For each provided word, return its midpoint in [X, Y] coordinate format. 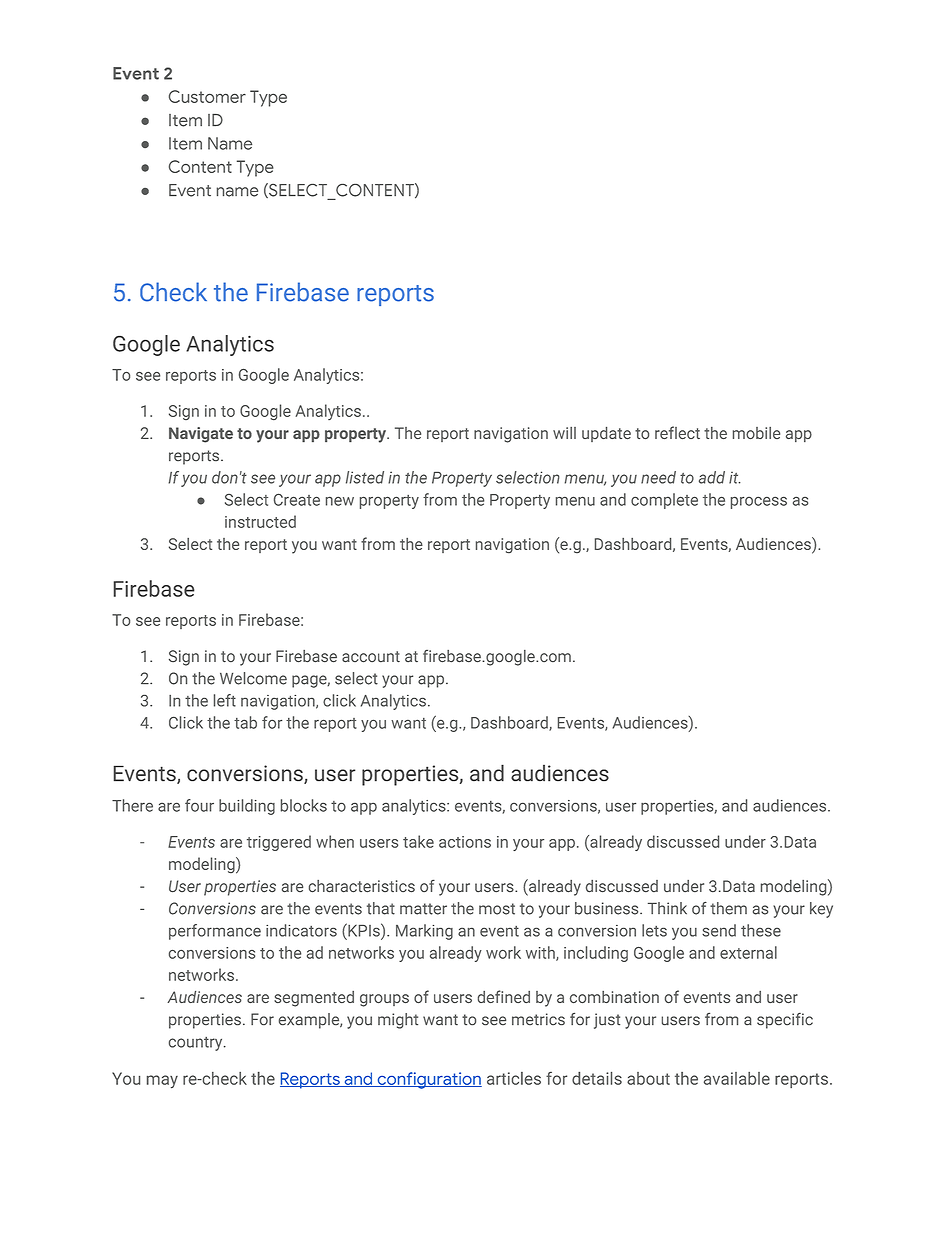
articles [514, 1078]
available [737, 1078]
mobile [756, 433]
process [759, 502]
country [197, 1044]
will [564, 433]
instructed [260, 521]
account [371, 657]
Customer [207, 96]
